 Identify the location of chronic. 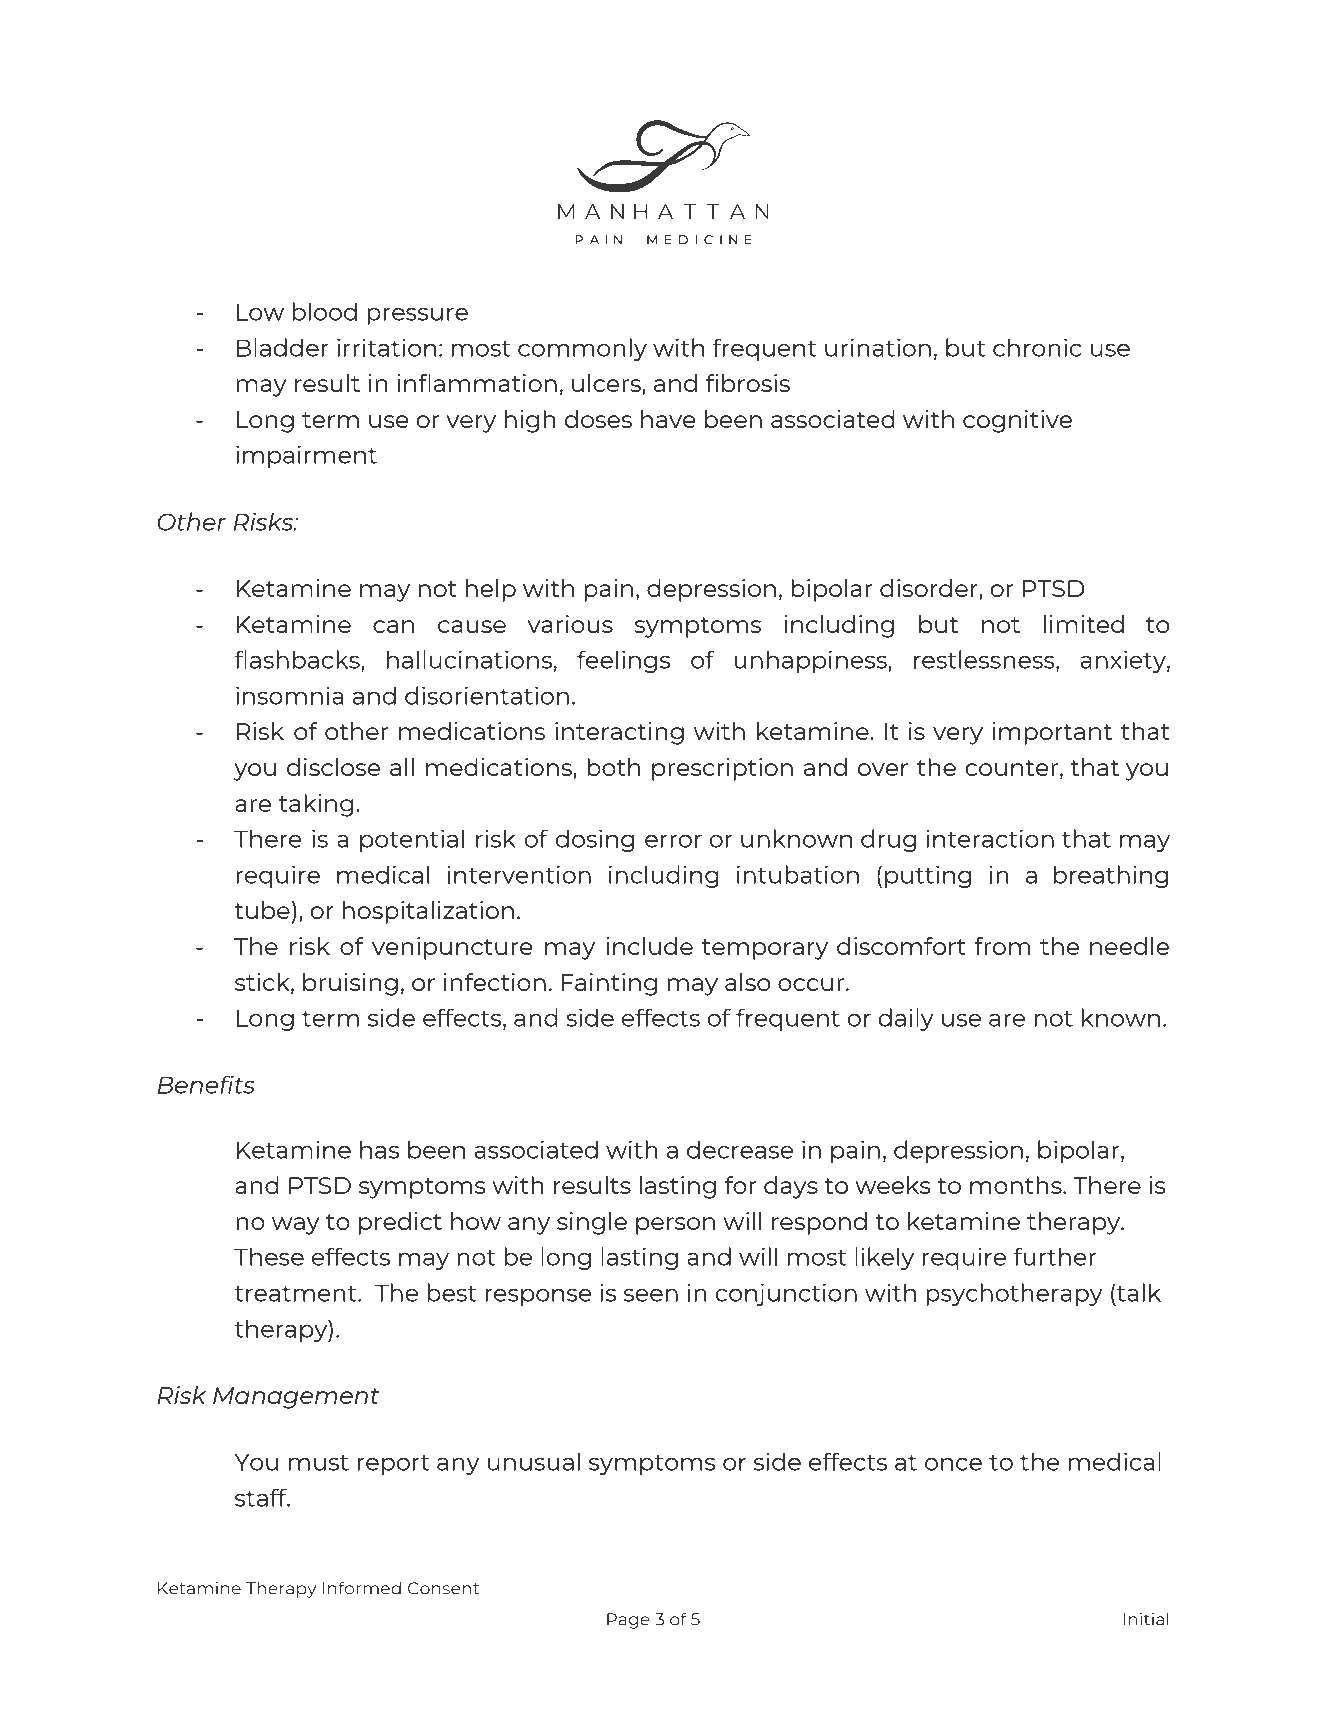
(1037, 347).
